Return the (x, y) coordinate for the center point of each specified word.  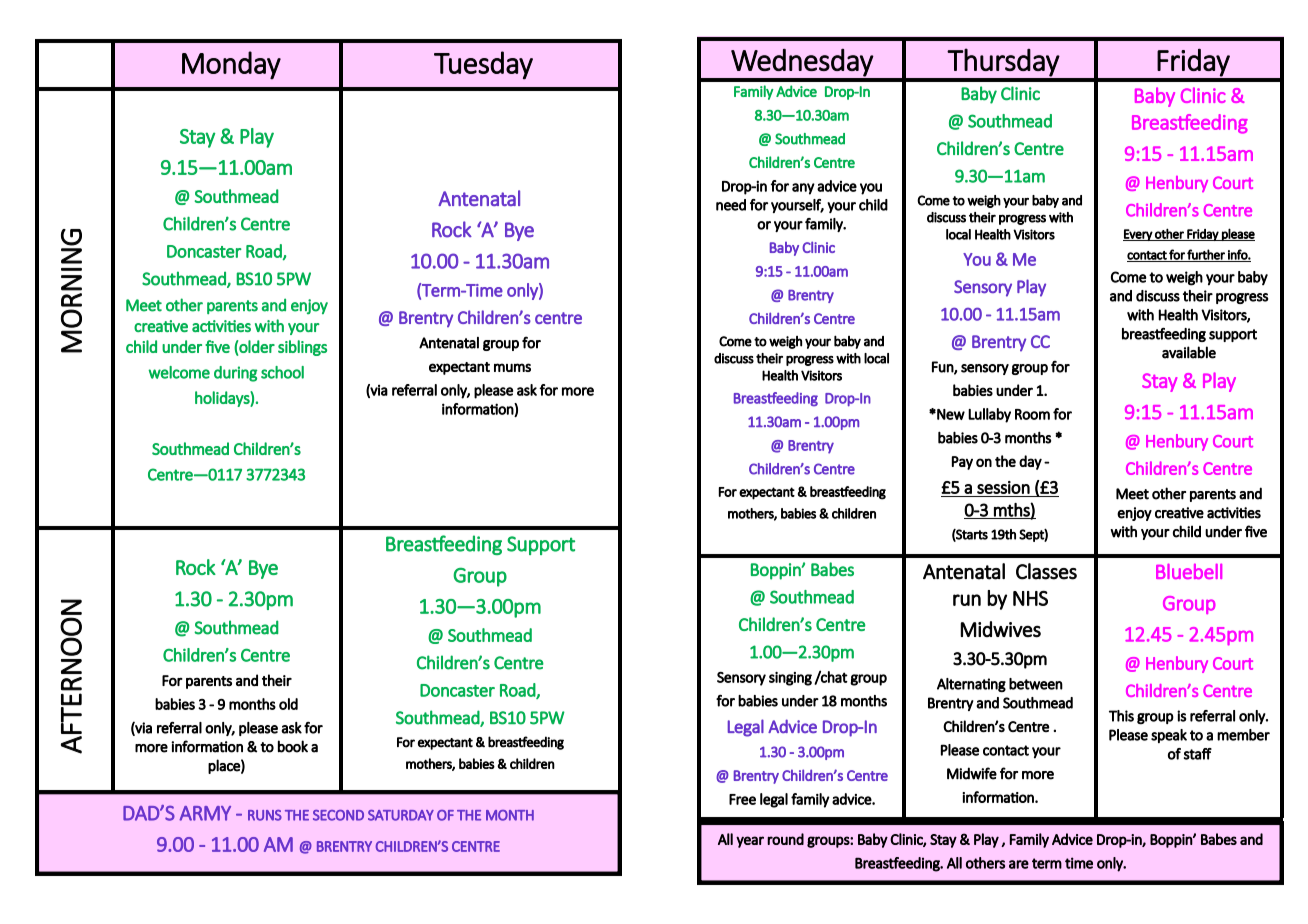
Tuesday (483, 65)
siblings (302, 348)
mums (512, 367)
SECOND (338, 815)
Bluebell (1189, 571)
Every (1138, 235)
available (1189, 352)
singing (790, 679)
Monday (231, 65)
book (293, 746)
